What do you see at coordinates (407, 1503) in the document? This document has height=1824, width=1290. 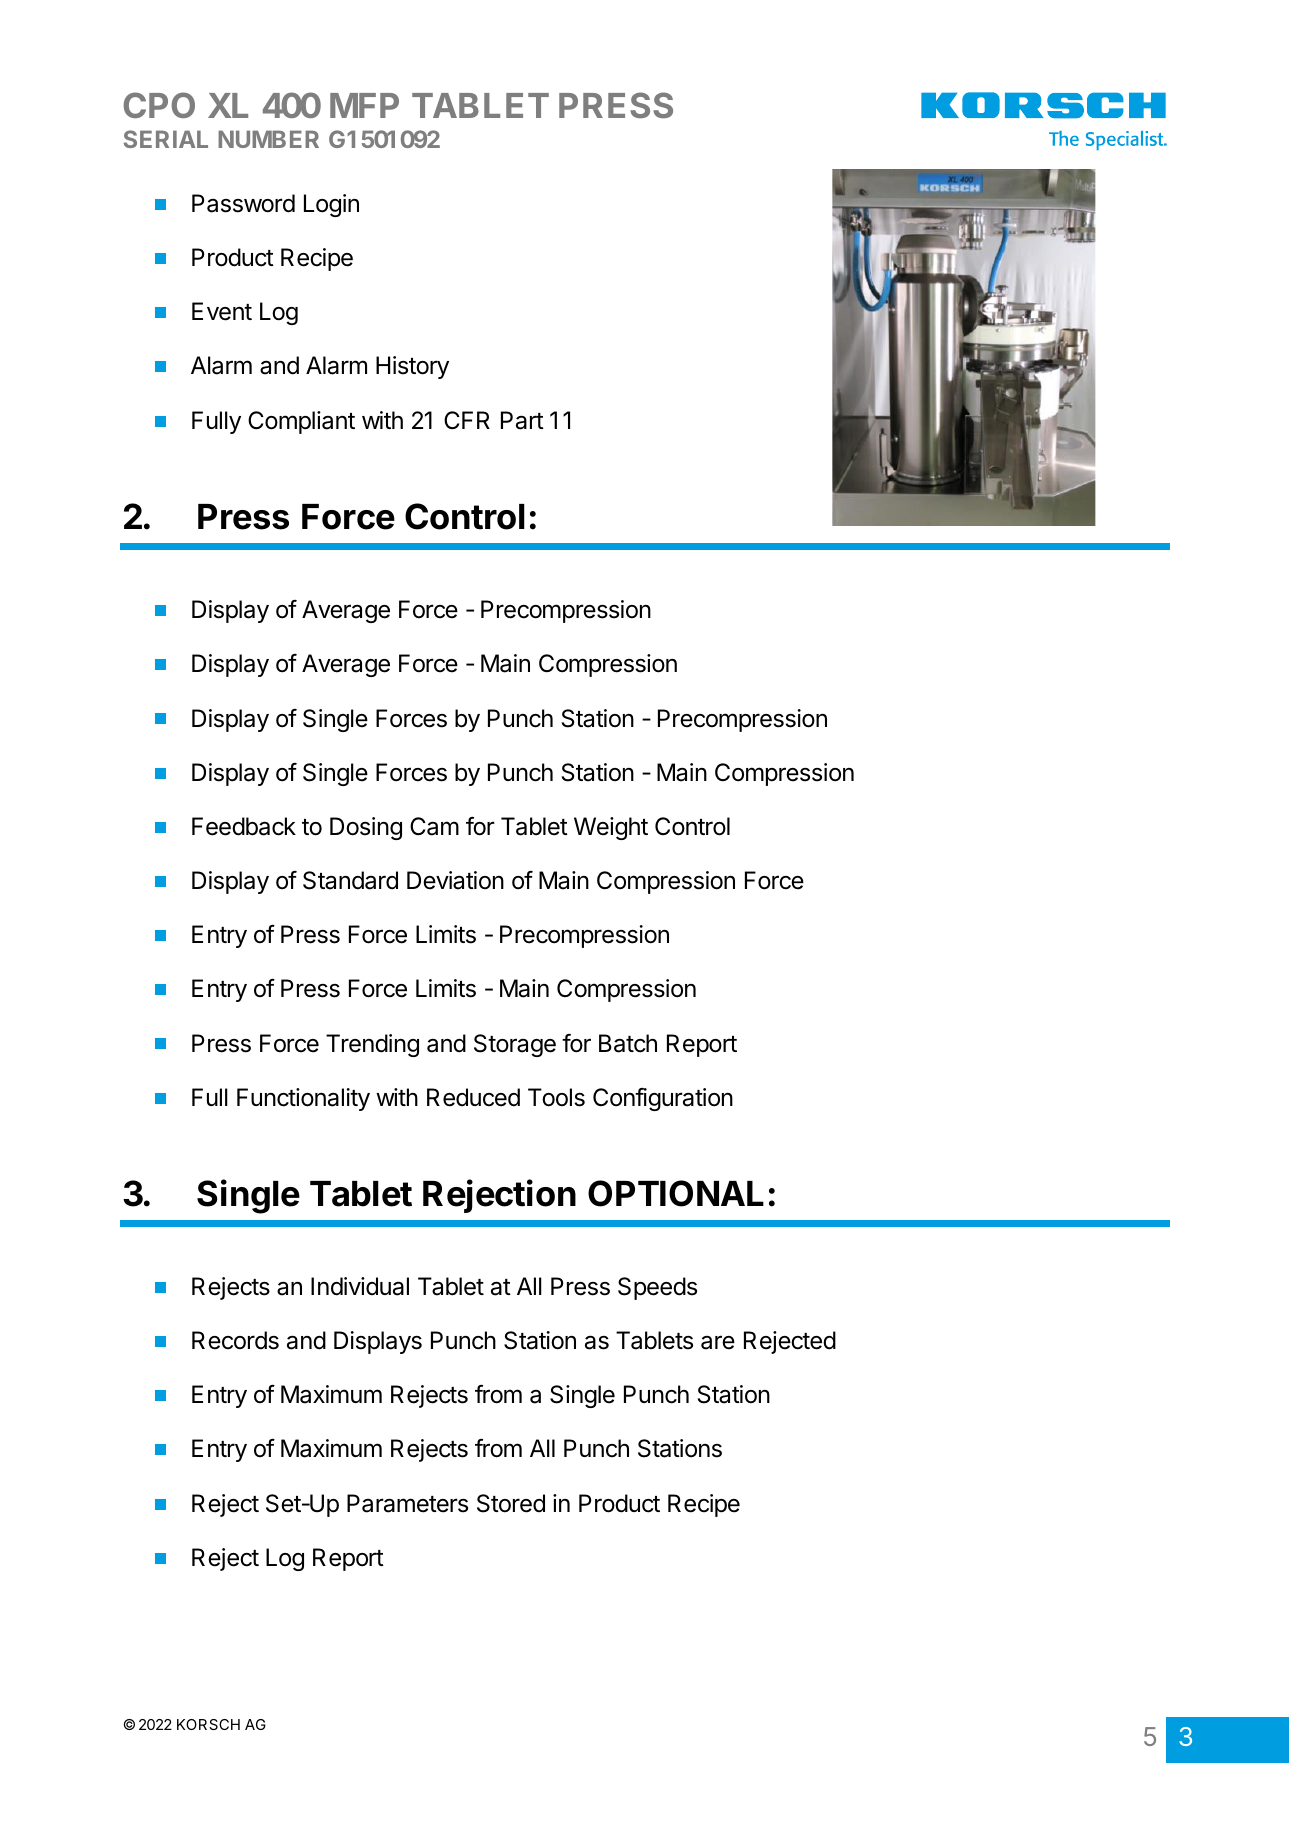 I see `Parameters` at bounding box center [407, 1503].
